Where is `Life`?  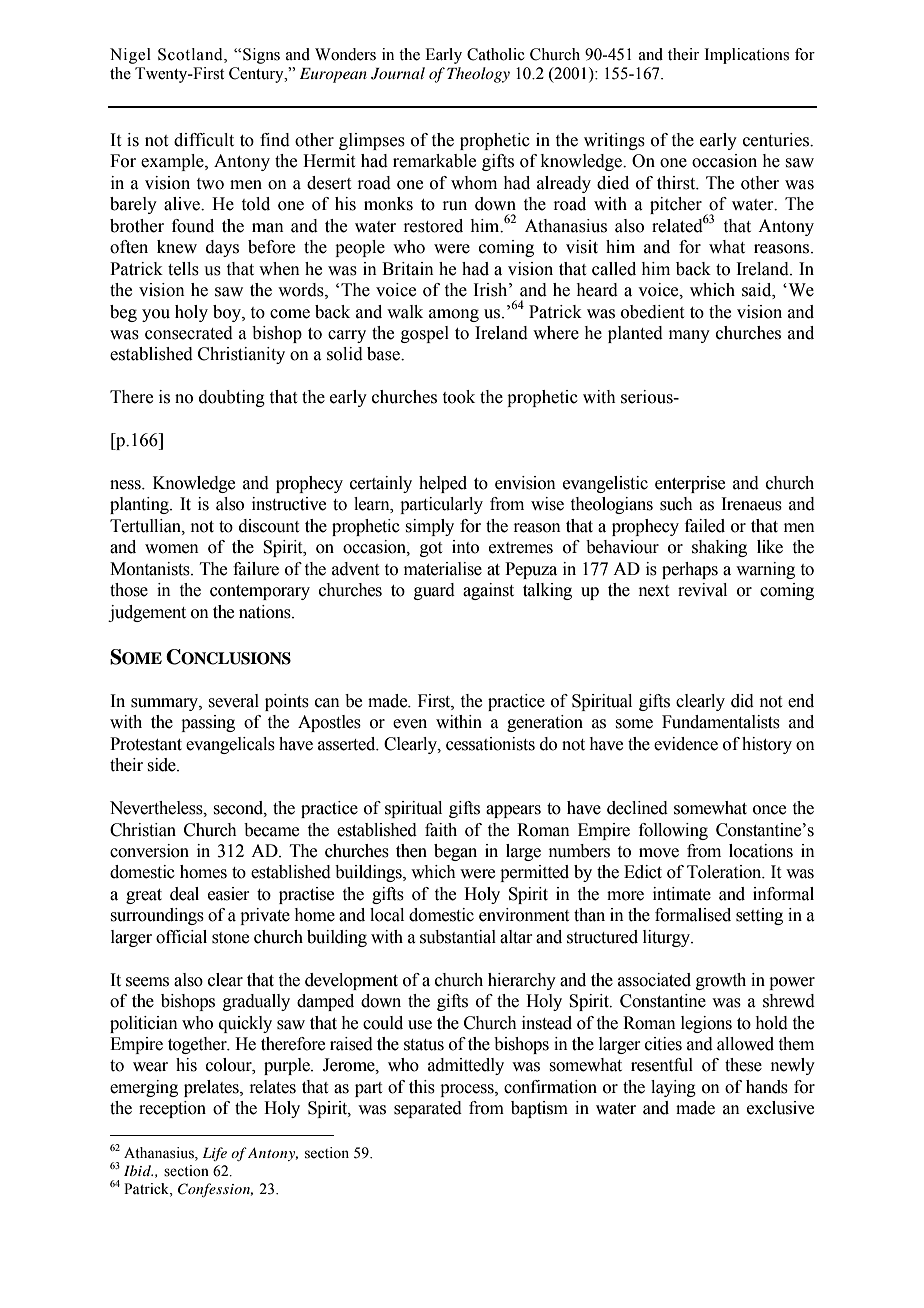
Life is located at coordinates (215, 1154).
